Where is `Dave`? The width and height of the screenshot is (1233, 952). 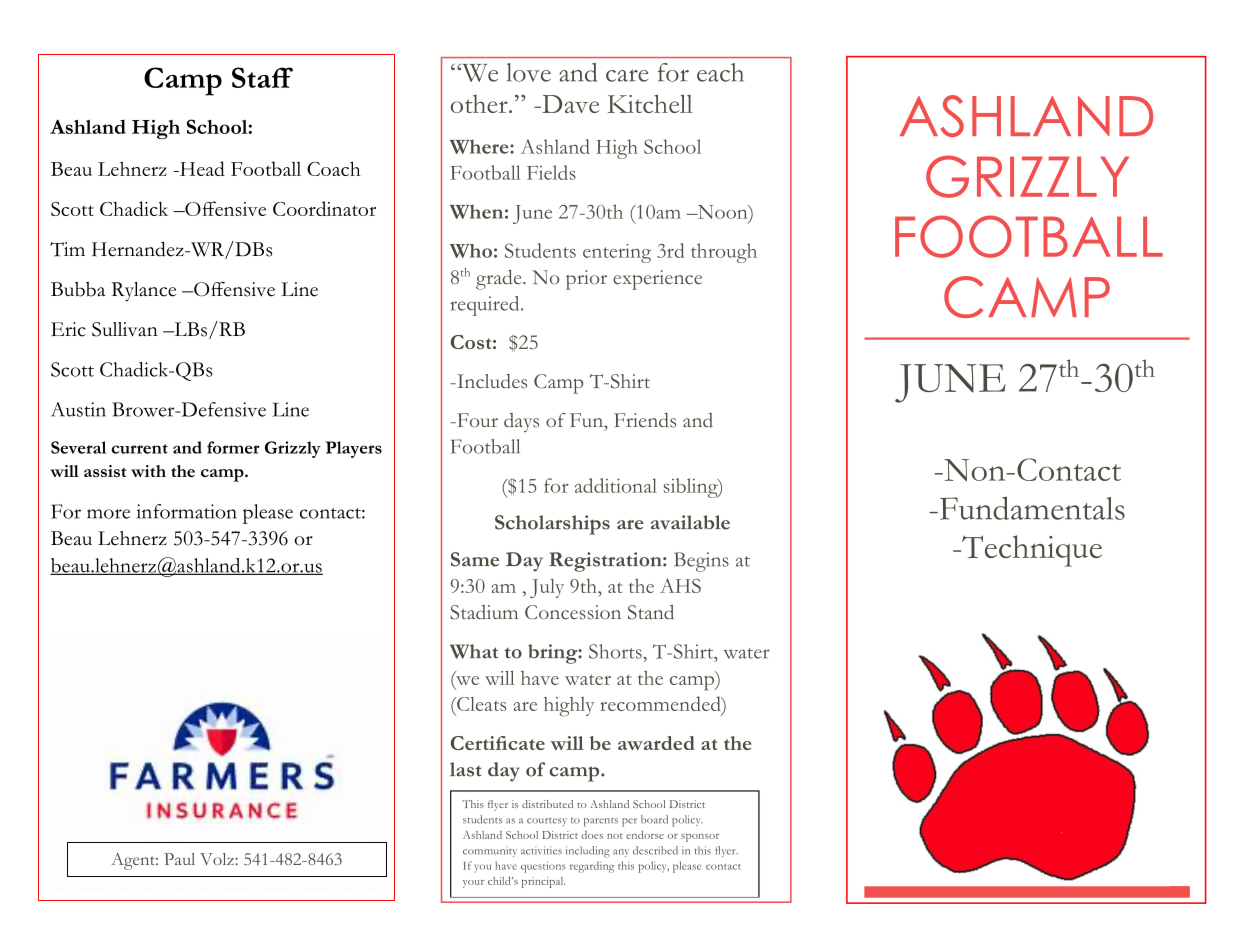
Dave is located at coordinates (569, 104).
